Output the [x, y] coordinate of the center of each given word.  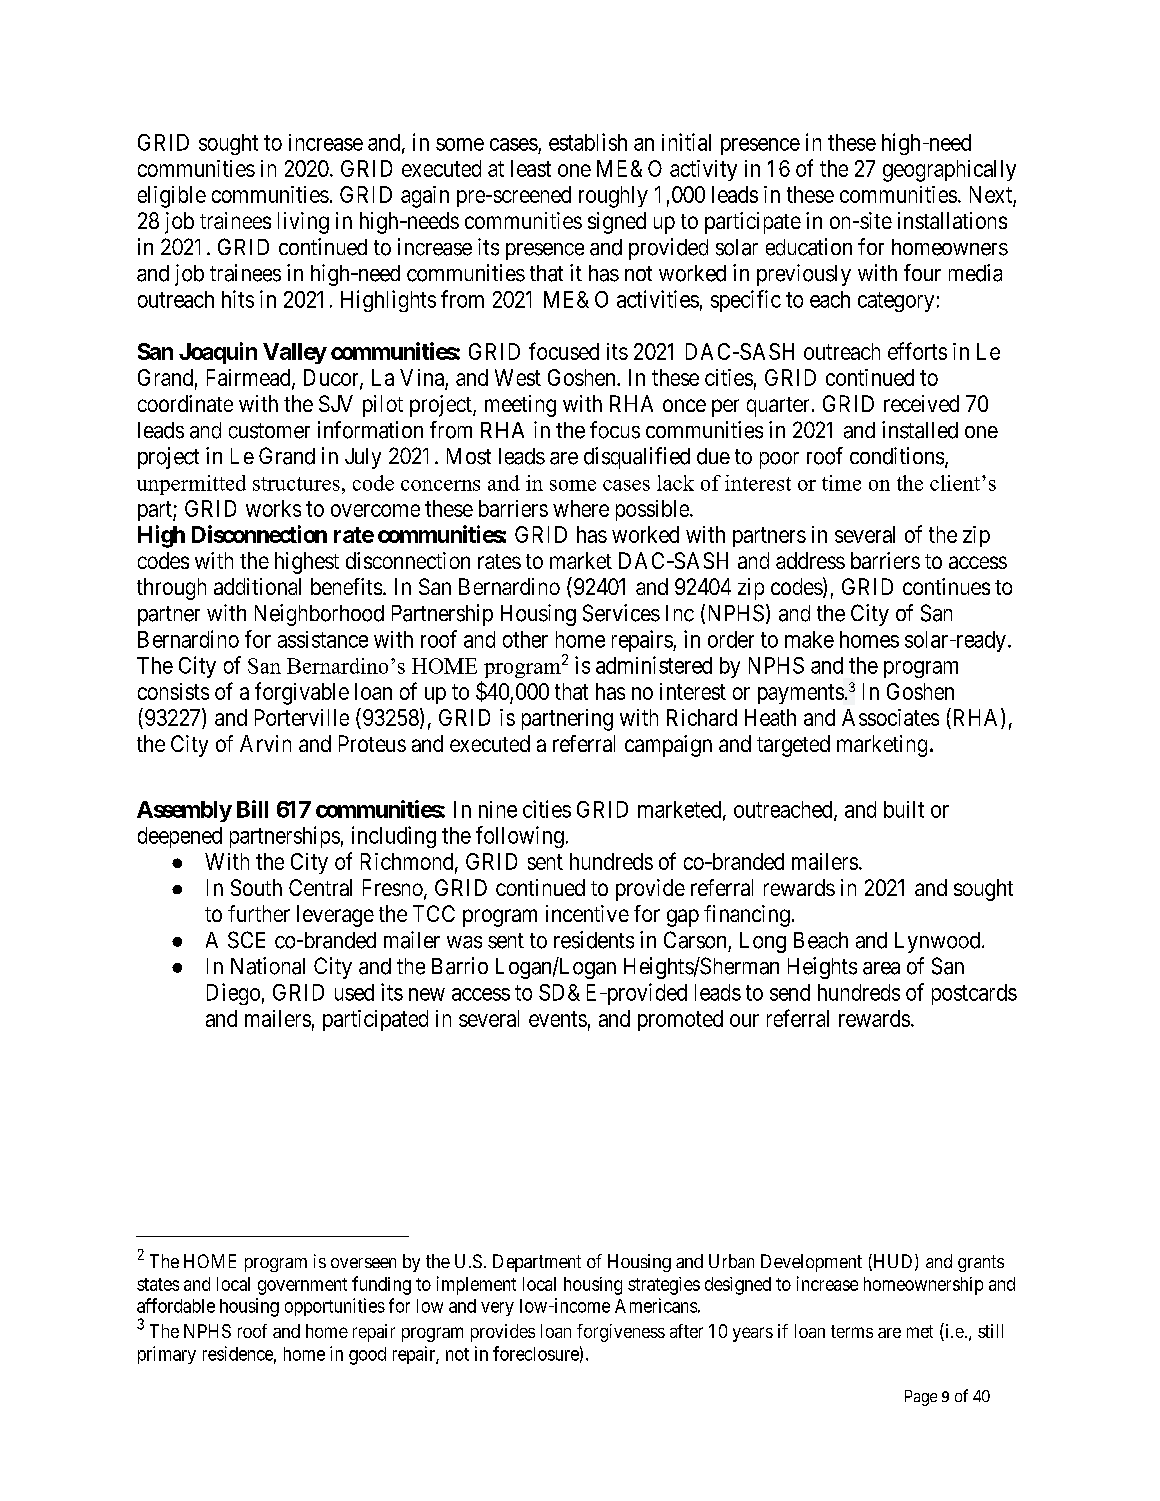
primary [167, 1355]
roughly [613, 197]
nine [498, 809]
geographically [949, 171]
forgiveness [621, 1333]
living [303, 223]
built [904, 809]
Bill [252, 809]
